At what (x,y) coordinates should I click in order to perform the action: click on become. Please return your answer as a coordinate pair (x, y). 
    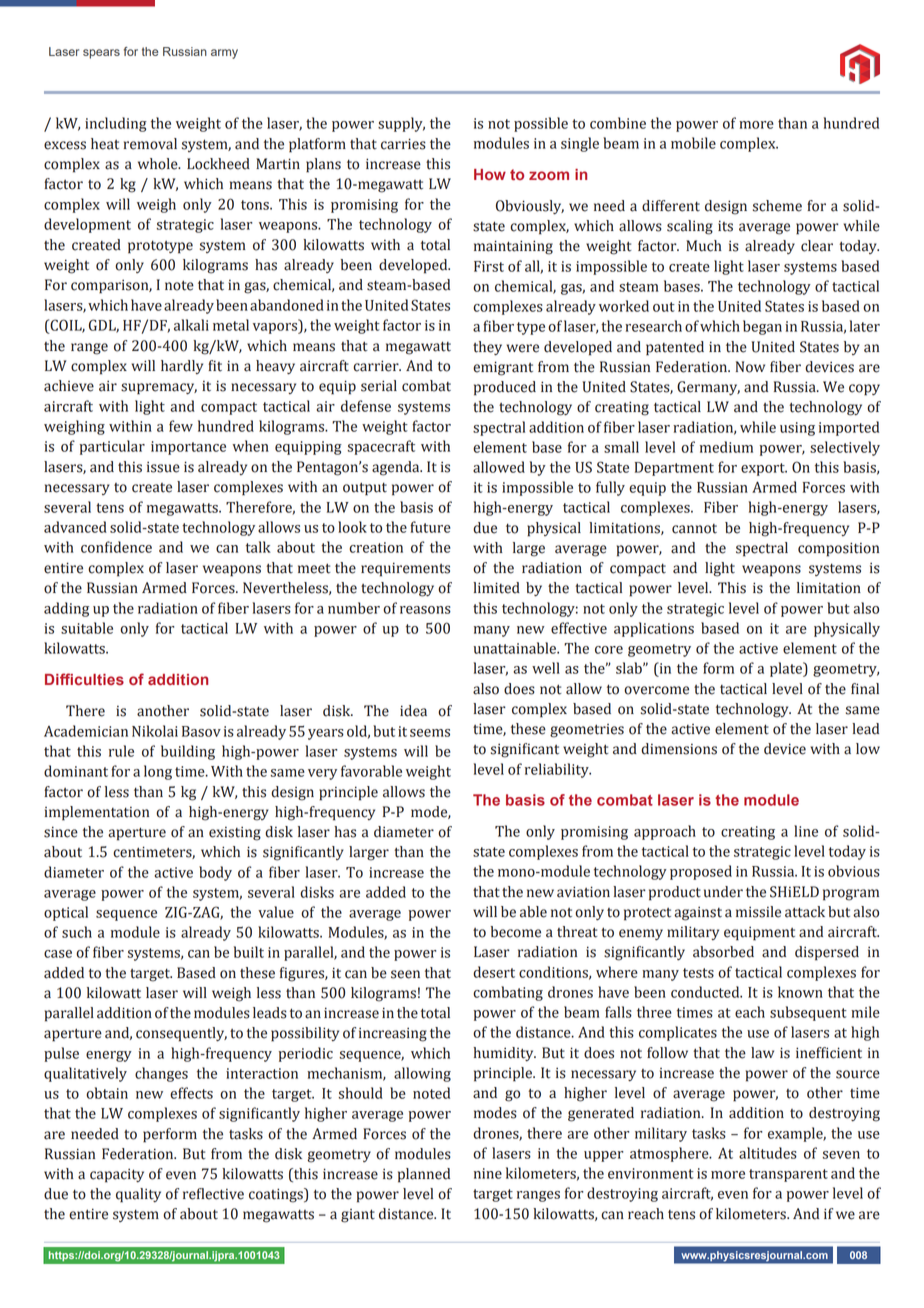
    Looking at the image, I should click on (516, 932).
